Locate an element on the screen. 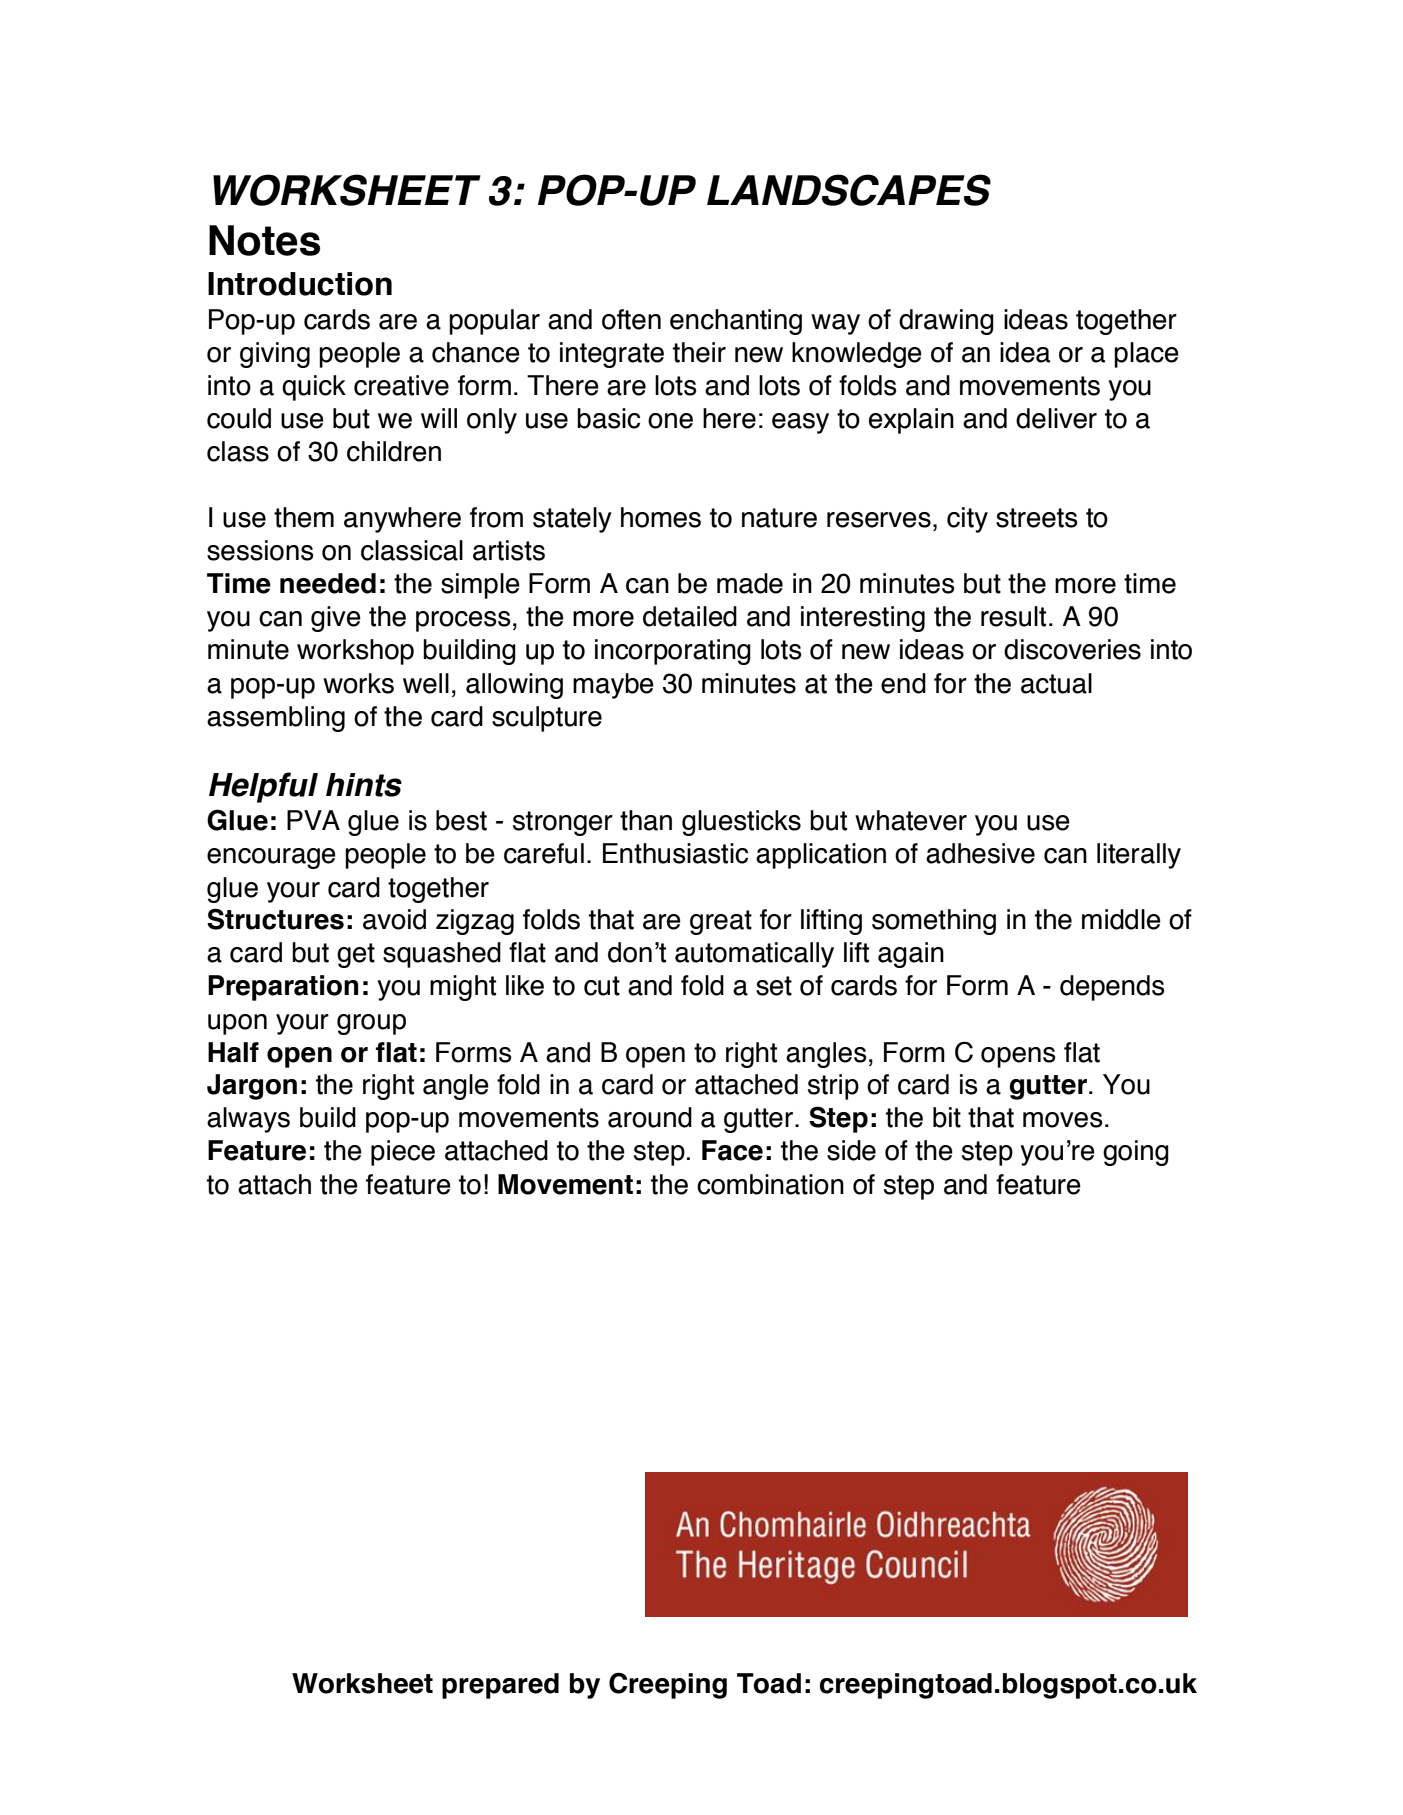 This screenshot has width=1403, height=1815. drawing is located at coordinates (946, 322).
